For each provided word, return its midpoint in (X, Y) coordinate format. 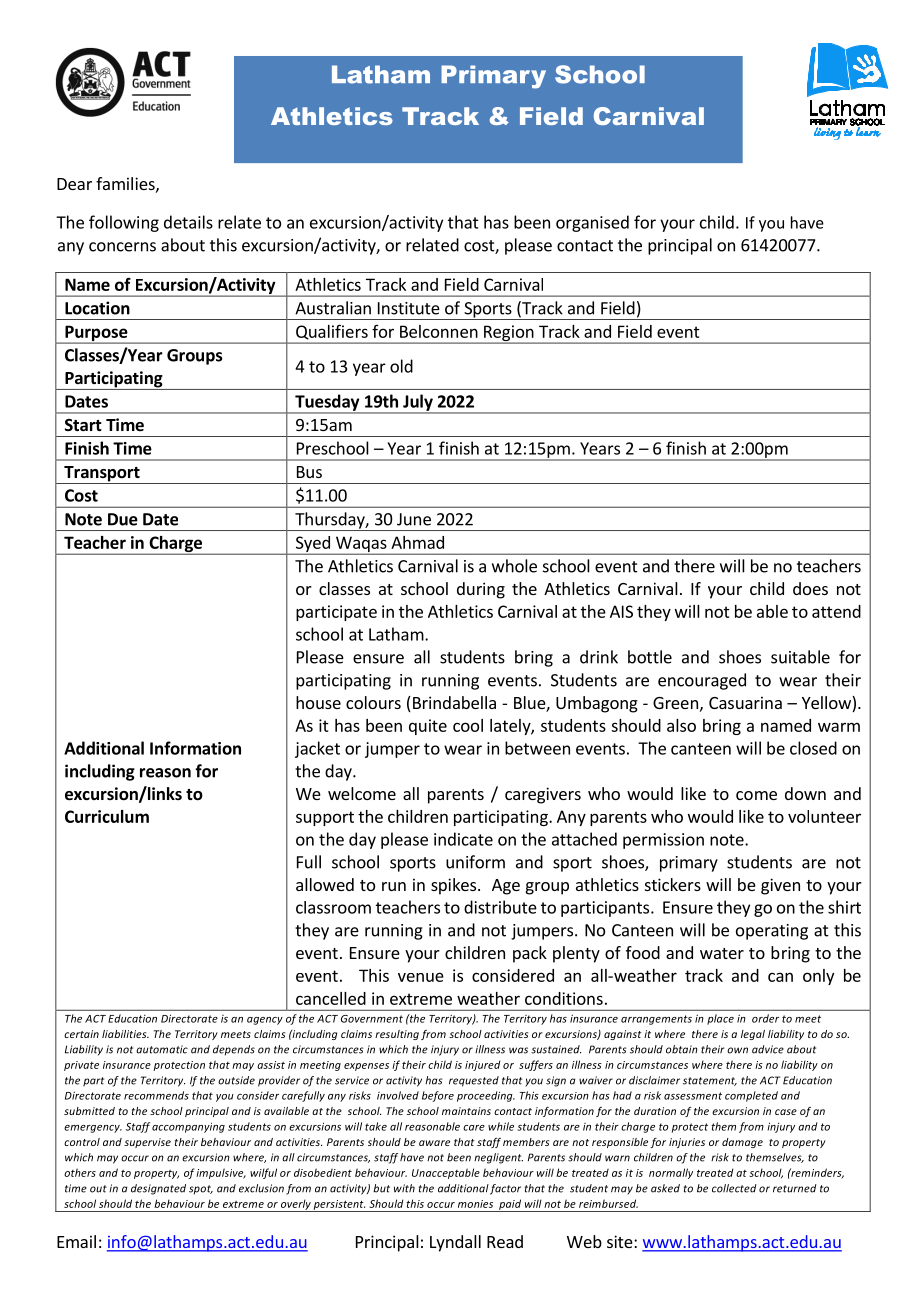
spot (201, 1190)
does (810, 588)
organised (592, 223)
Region (509, 334)
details (188, 222)
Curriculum (107, 816)
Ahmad (417, 542)
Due (123, 519)
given (780, 886)
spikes (455, 886)
